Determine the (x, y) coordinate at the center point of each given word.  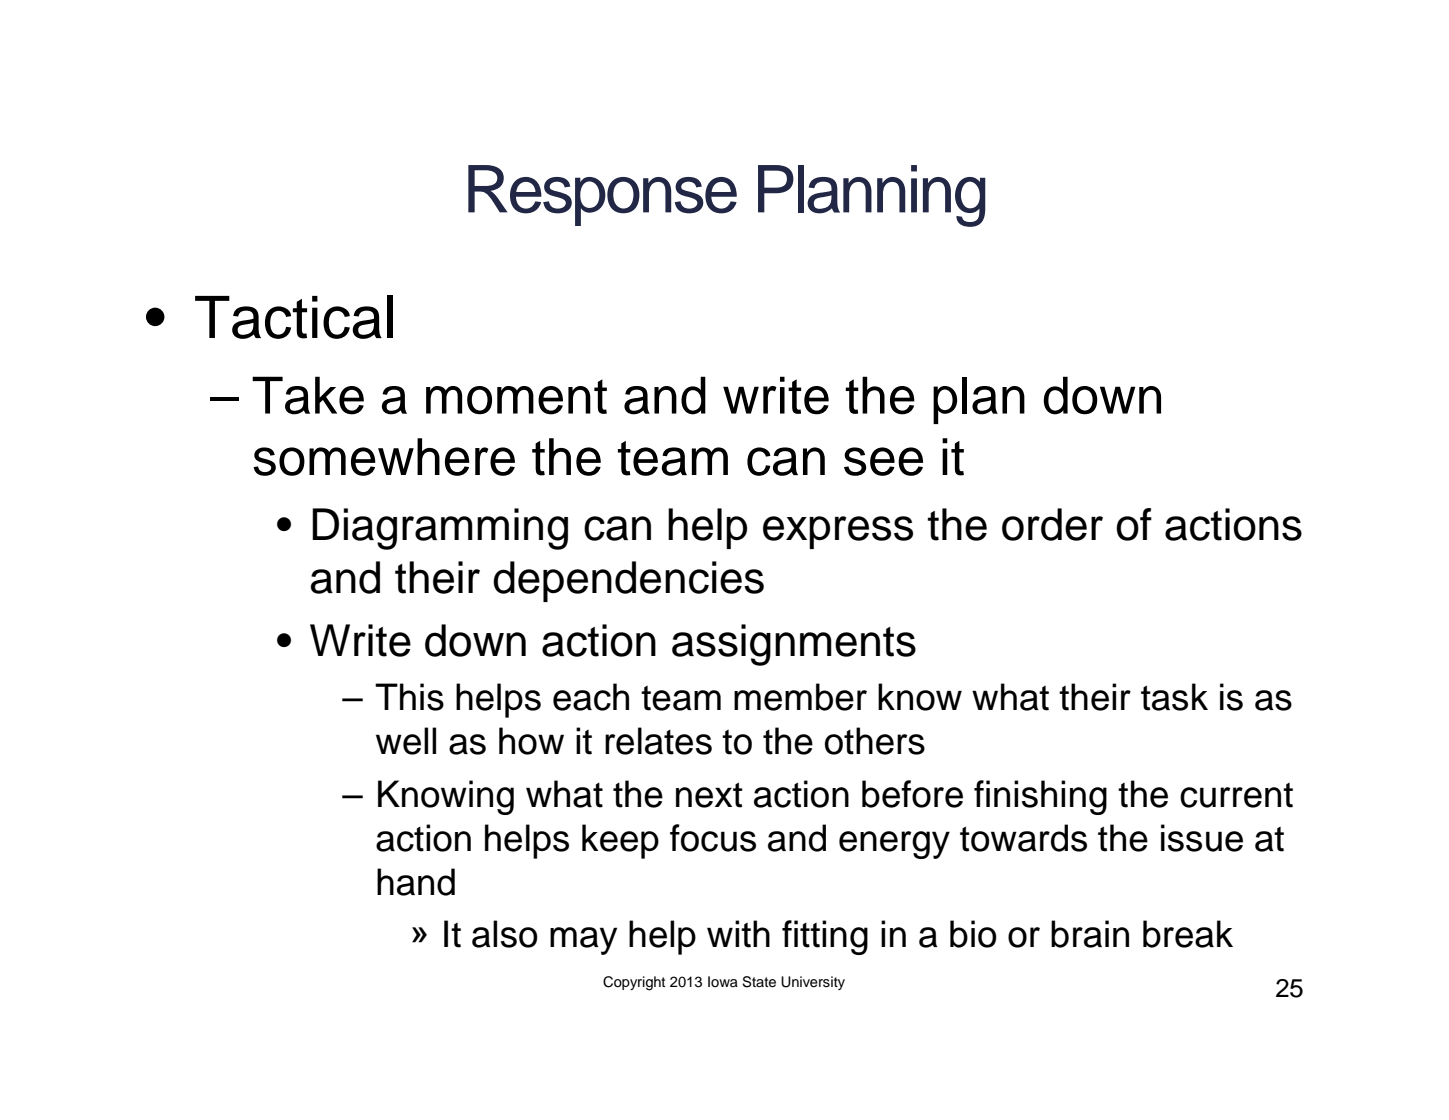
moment (516, 397)
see (883, 461)
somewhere (384, 457)
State (759, 982)
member (800, 697)
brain (1090, 934)
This (409, 697)
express (838, 532)
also (505, 934)
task (1174, 697)
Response (602, 195)
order (1052, 524)
